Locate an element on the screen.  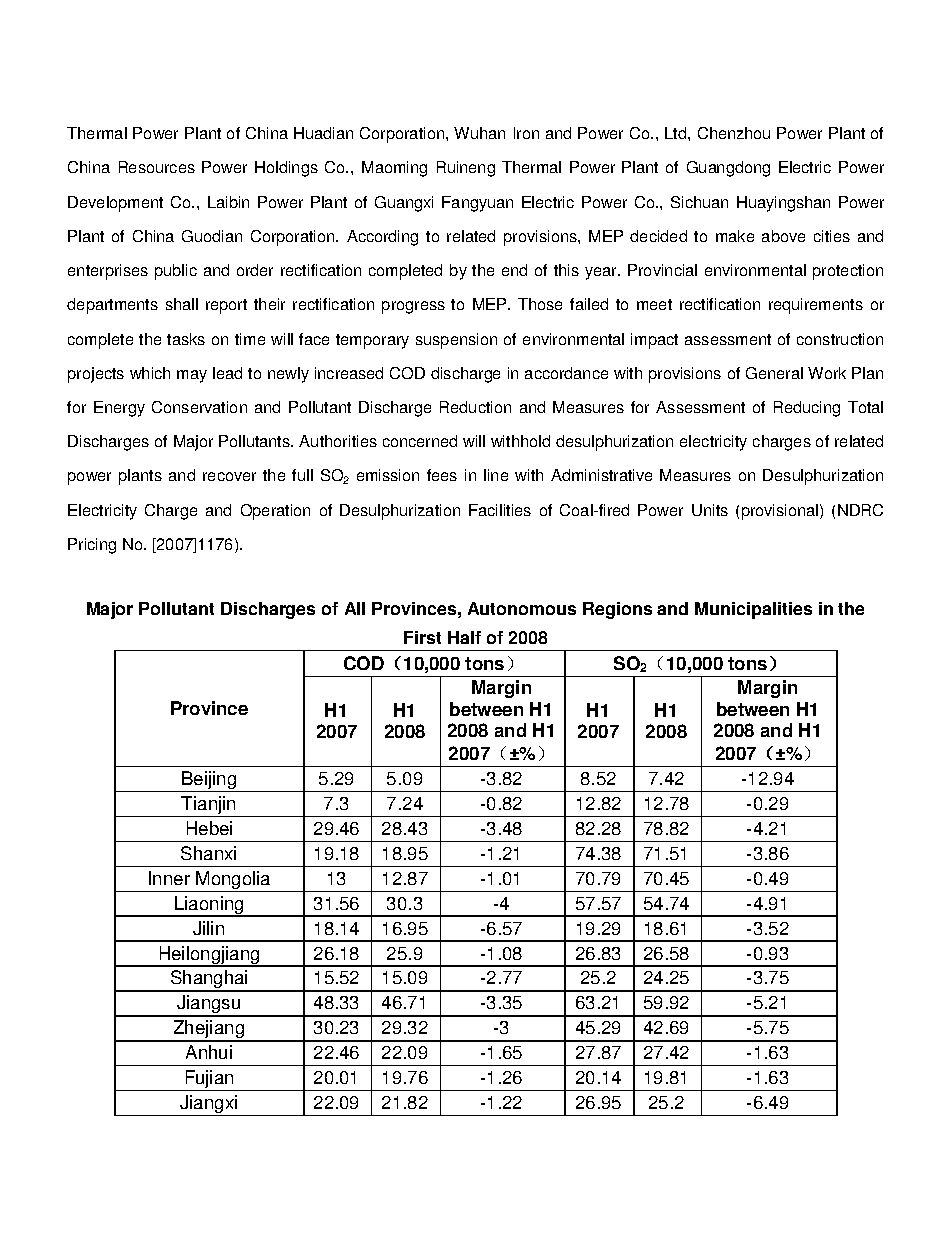
Guangdong is located at coordinates (728, 169).
